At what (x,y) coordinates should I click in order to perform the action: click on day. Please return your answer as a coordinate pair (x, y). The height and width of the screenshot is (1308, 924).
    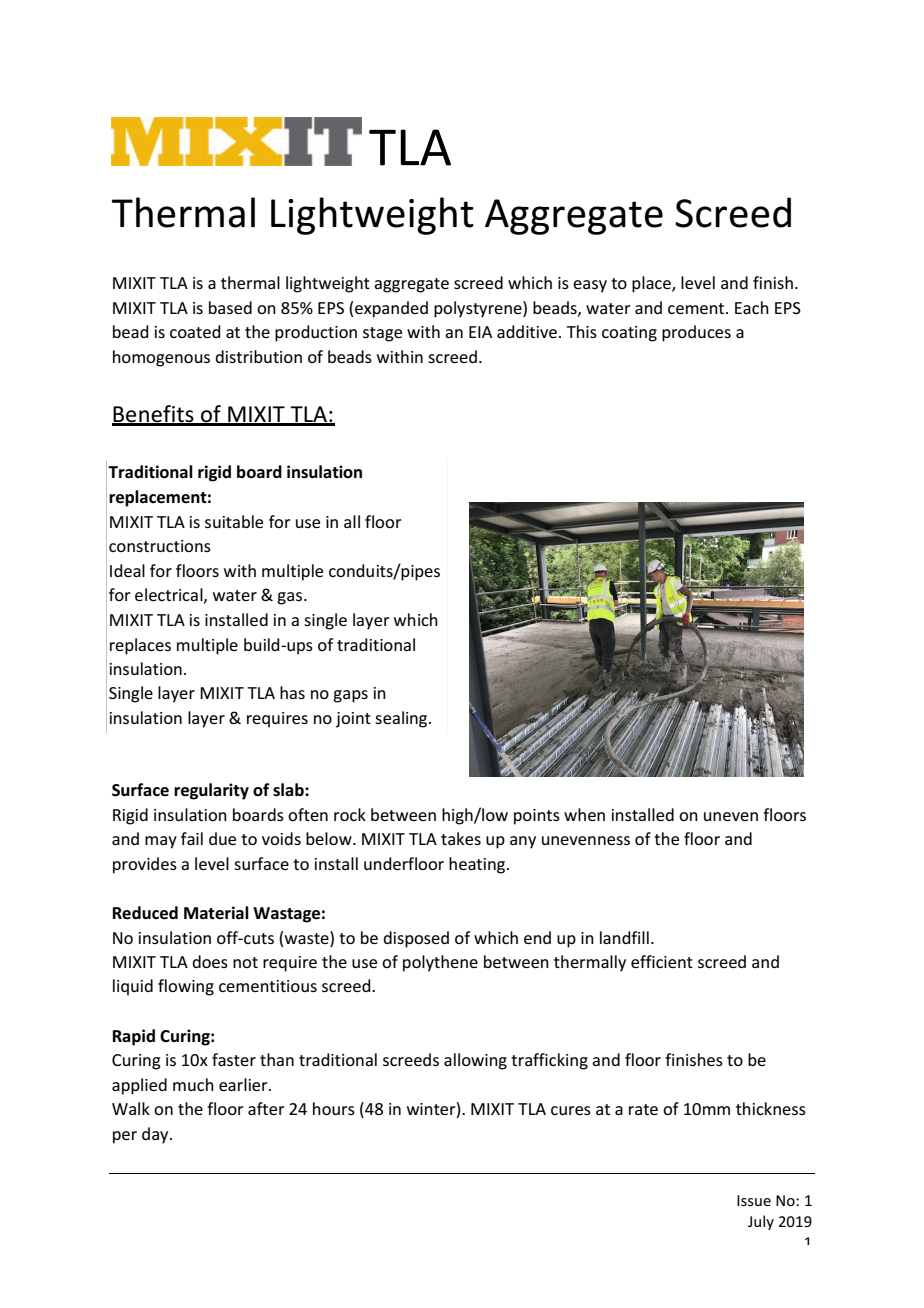
    Looking at the image, I should click on (156, 1135).
